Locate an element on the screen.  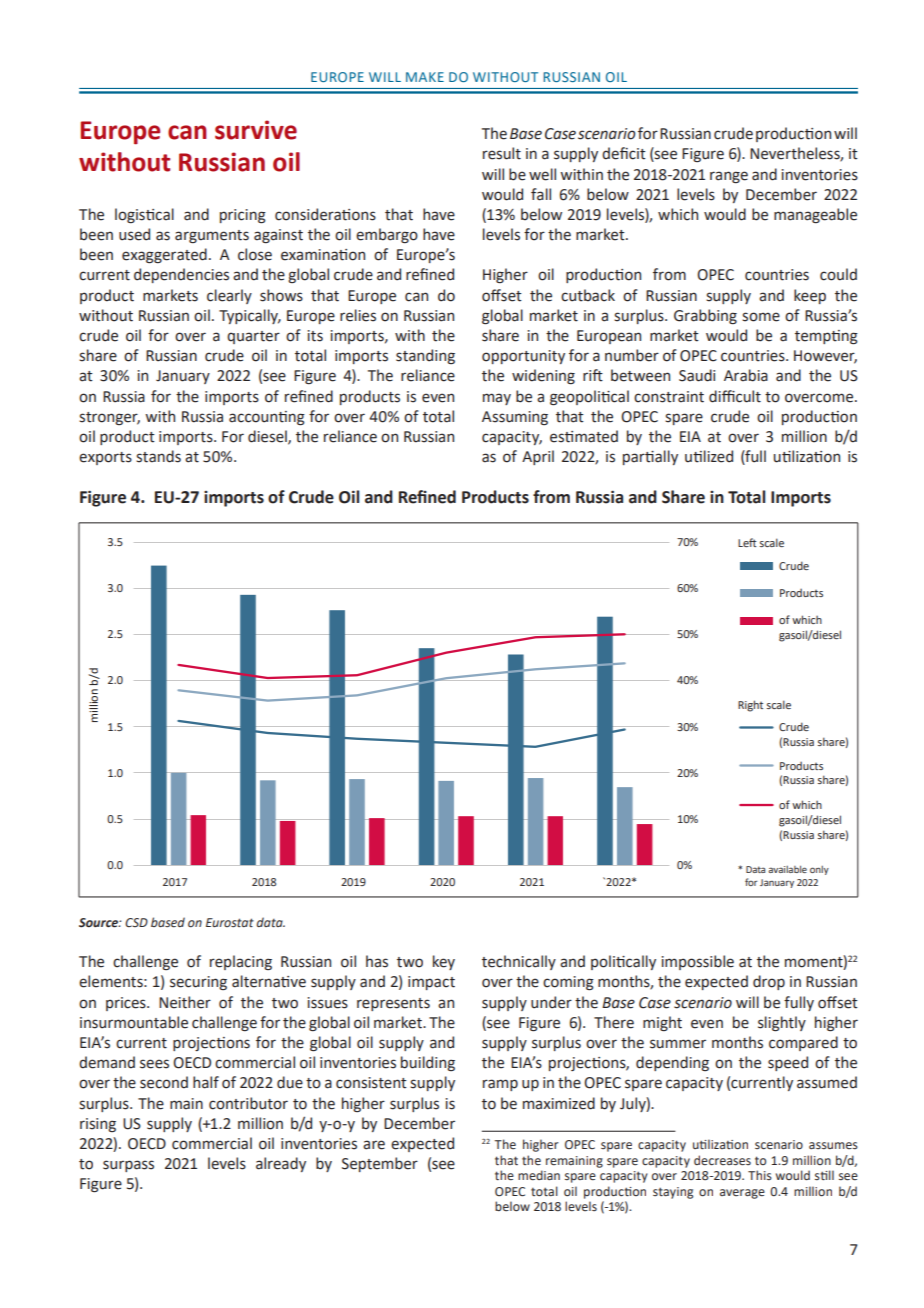
range is located at coordinates (729, 177).
